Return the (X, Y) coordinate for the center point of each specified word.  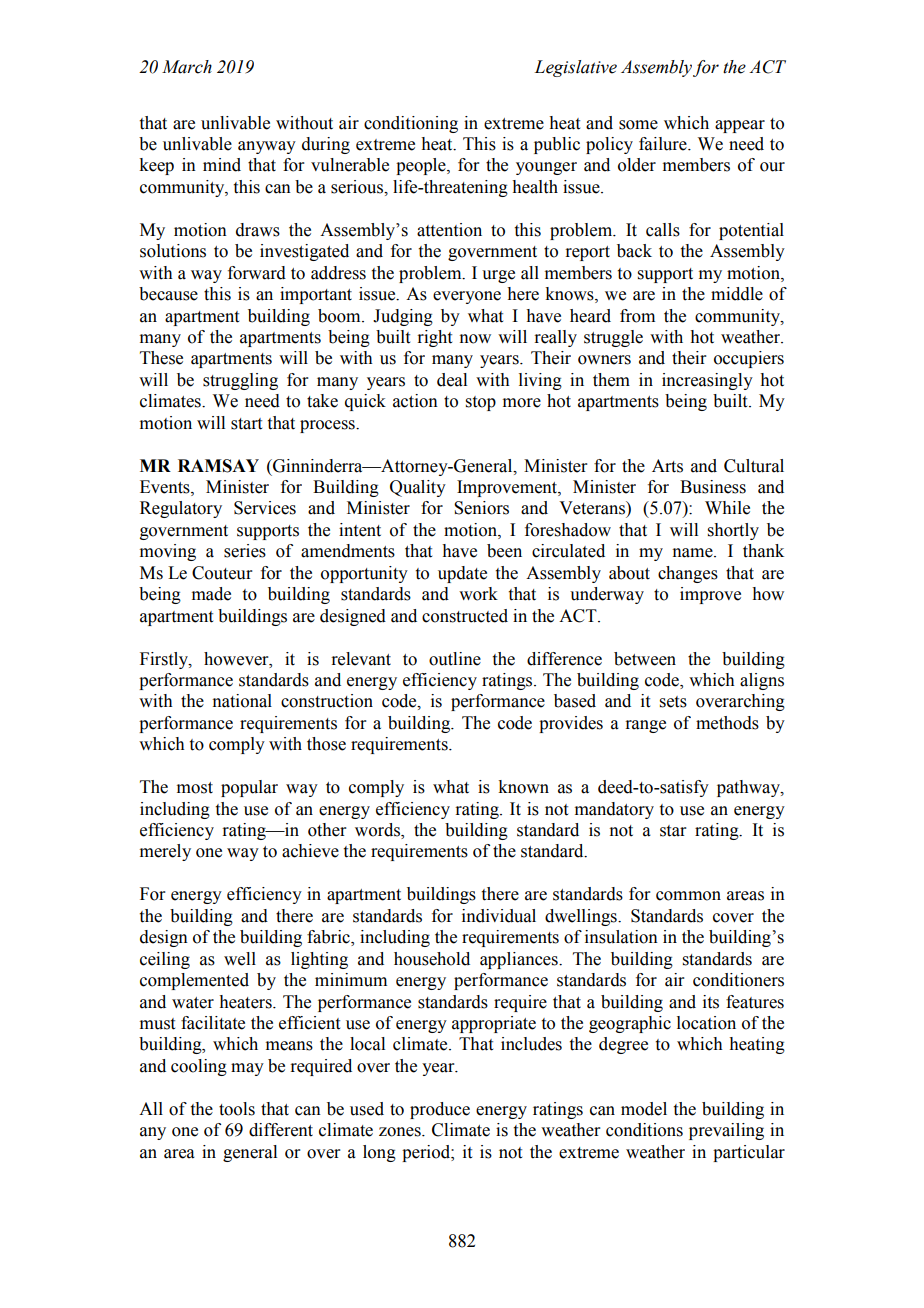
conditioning (411, 124)
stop (481, 403)
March (187, 67)
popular (249, 788)
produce (440, 1110)
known (523, 787)
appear (740, 126)
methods (727, 723)
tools (237, 1109)
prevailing (726, 1131)
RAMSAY (218, 466)
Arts (667, 466)
